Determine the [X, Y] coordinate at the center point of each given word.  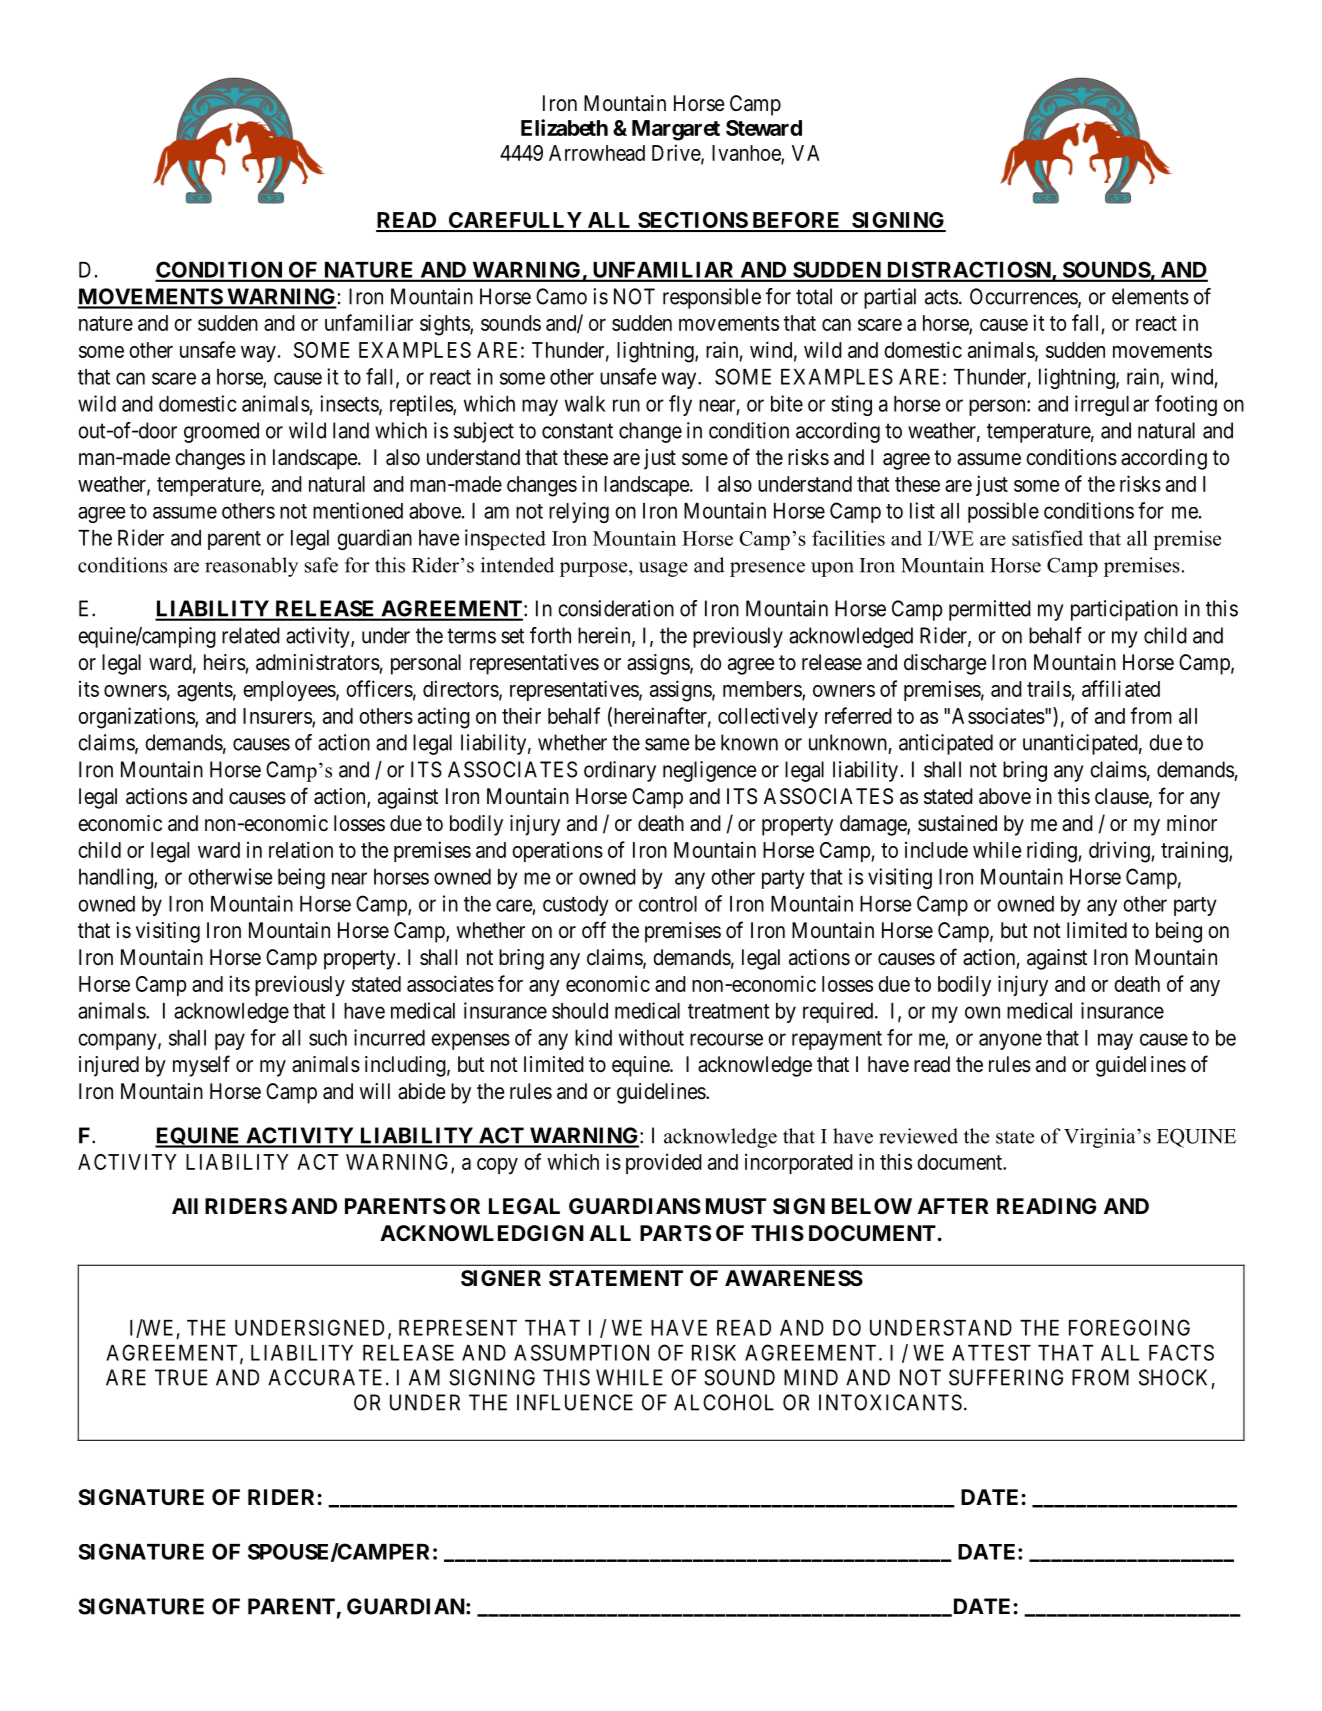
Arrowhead [597, 153]
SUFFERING [1006, 1377]
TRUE [181, 1377]
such [328, 1038]
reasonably [251, 567]
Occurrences [1024, 297]
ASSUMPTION [581, 1352]
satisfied [1047, 538]
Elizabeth [564, 127]
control [668, 904]
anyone [1010, 1041]
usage [663, 569]
